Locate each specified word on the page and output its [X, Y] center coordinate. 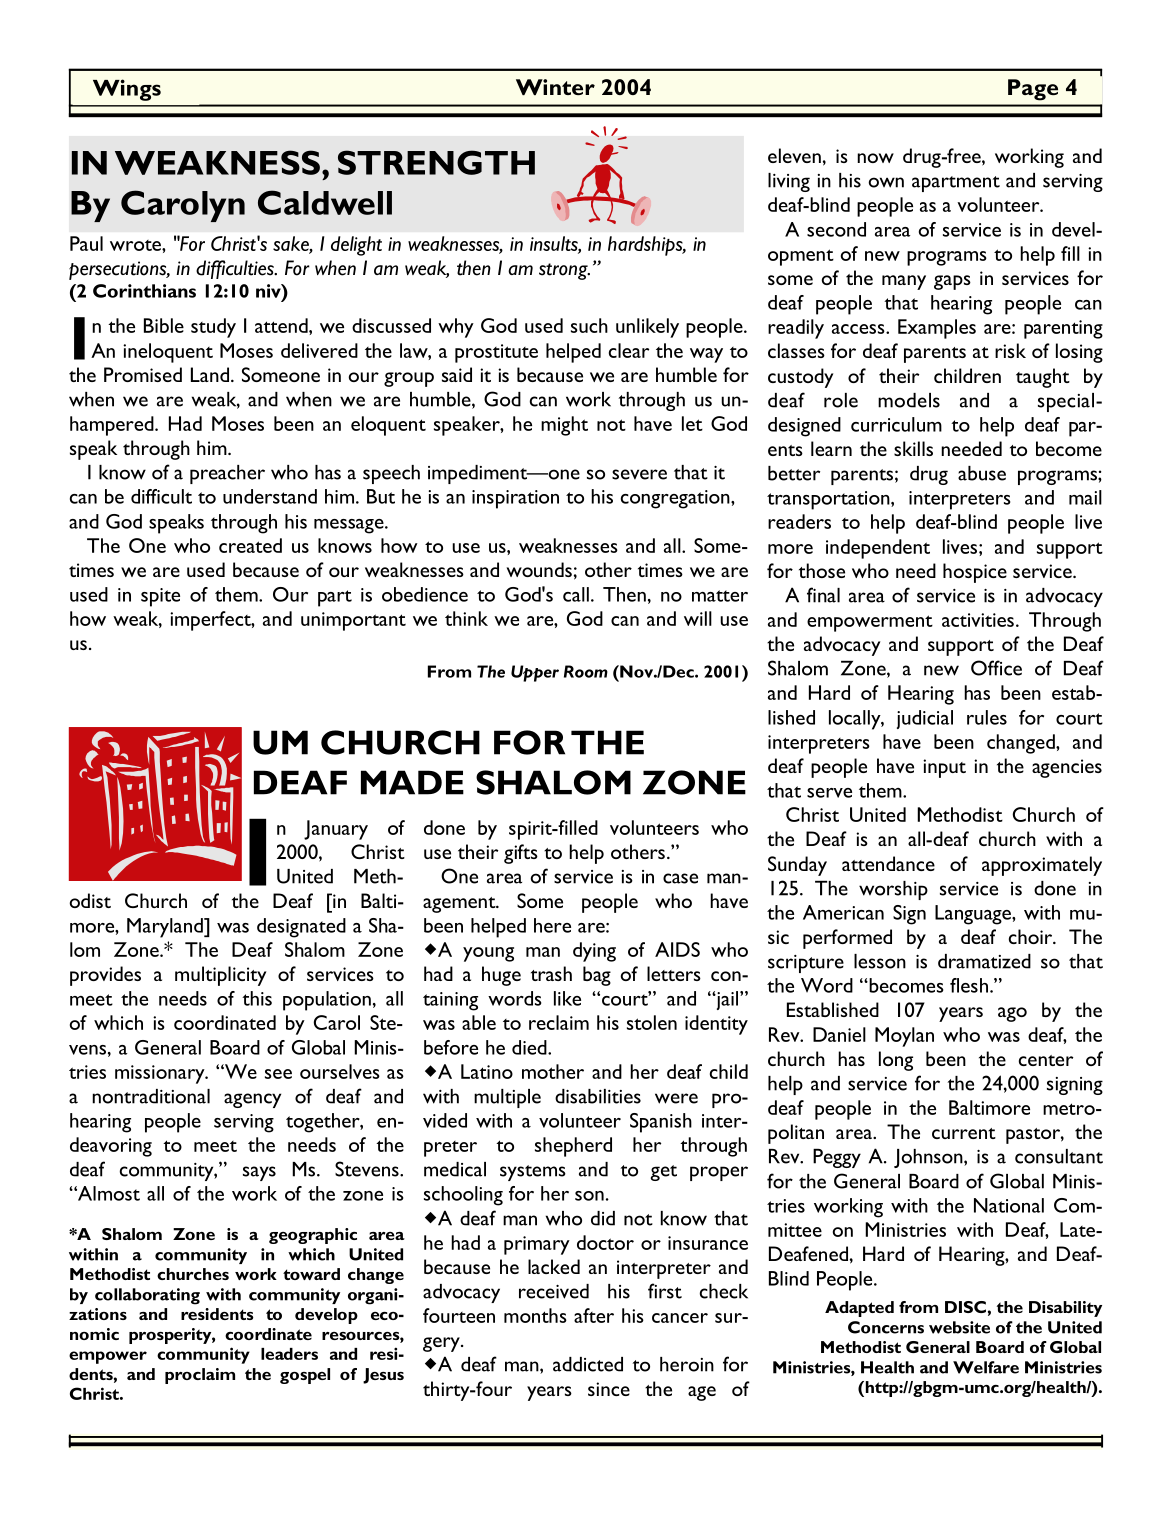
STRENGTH [436, 162]
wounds [539, 569]
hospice [975, 573]
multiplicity [220, 976]
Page [1033, 90]
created [250, 545]
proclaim [200, 1376]
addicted [588, 1364]
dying [594, 952]
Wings [127, 90]
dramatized [984, 961]
